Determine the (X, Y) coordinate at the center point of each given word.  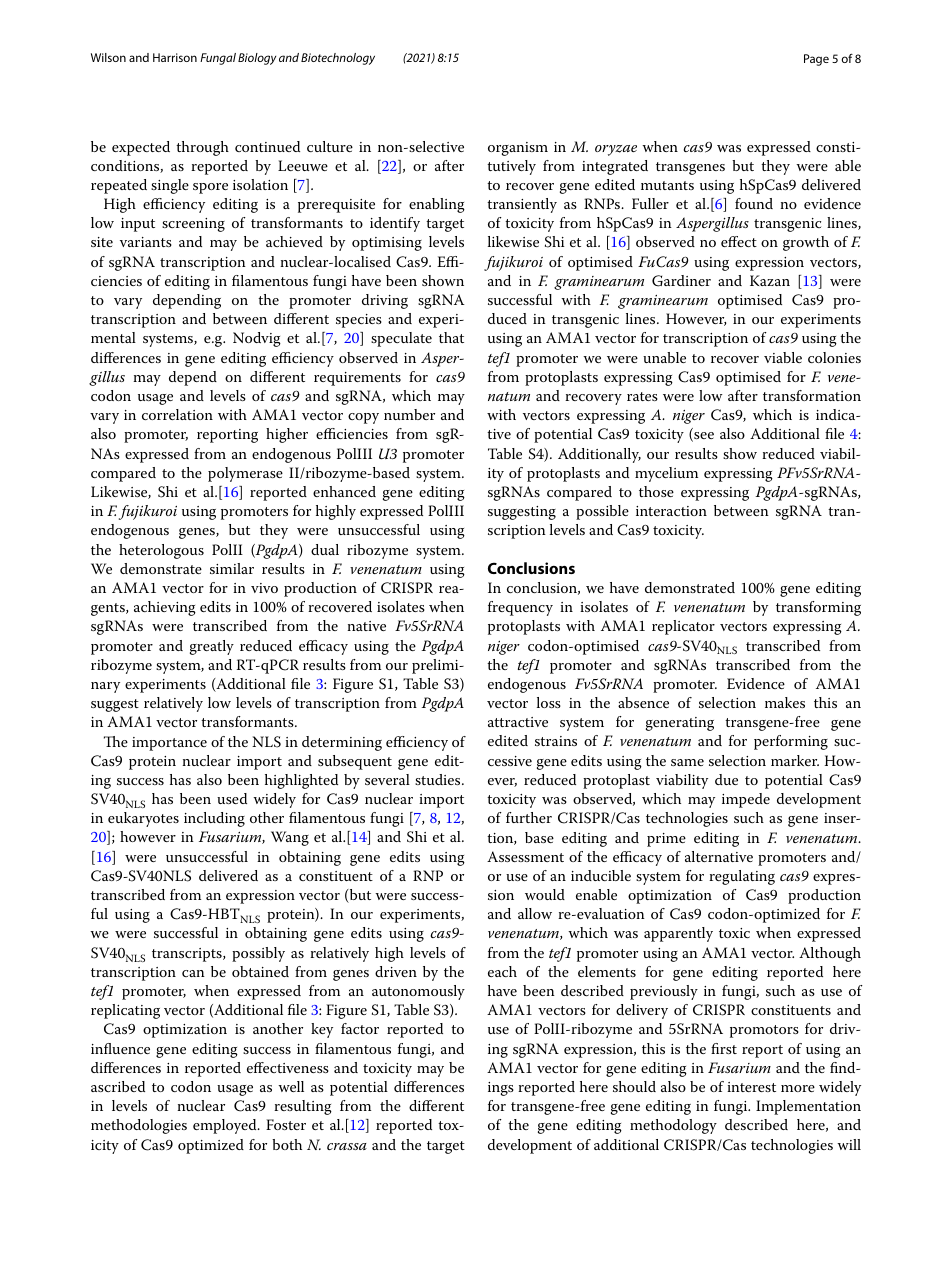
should (634, 1086)
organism (518, 149)
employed (226, 1126)
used (232, 798)
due (726, 779)
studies (439, 779)
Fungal (218, 59)
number (409, 414)
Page (816, 60)
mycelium (666, 474)
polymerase (245, 474)
